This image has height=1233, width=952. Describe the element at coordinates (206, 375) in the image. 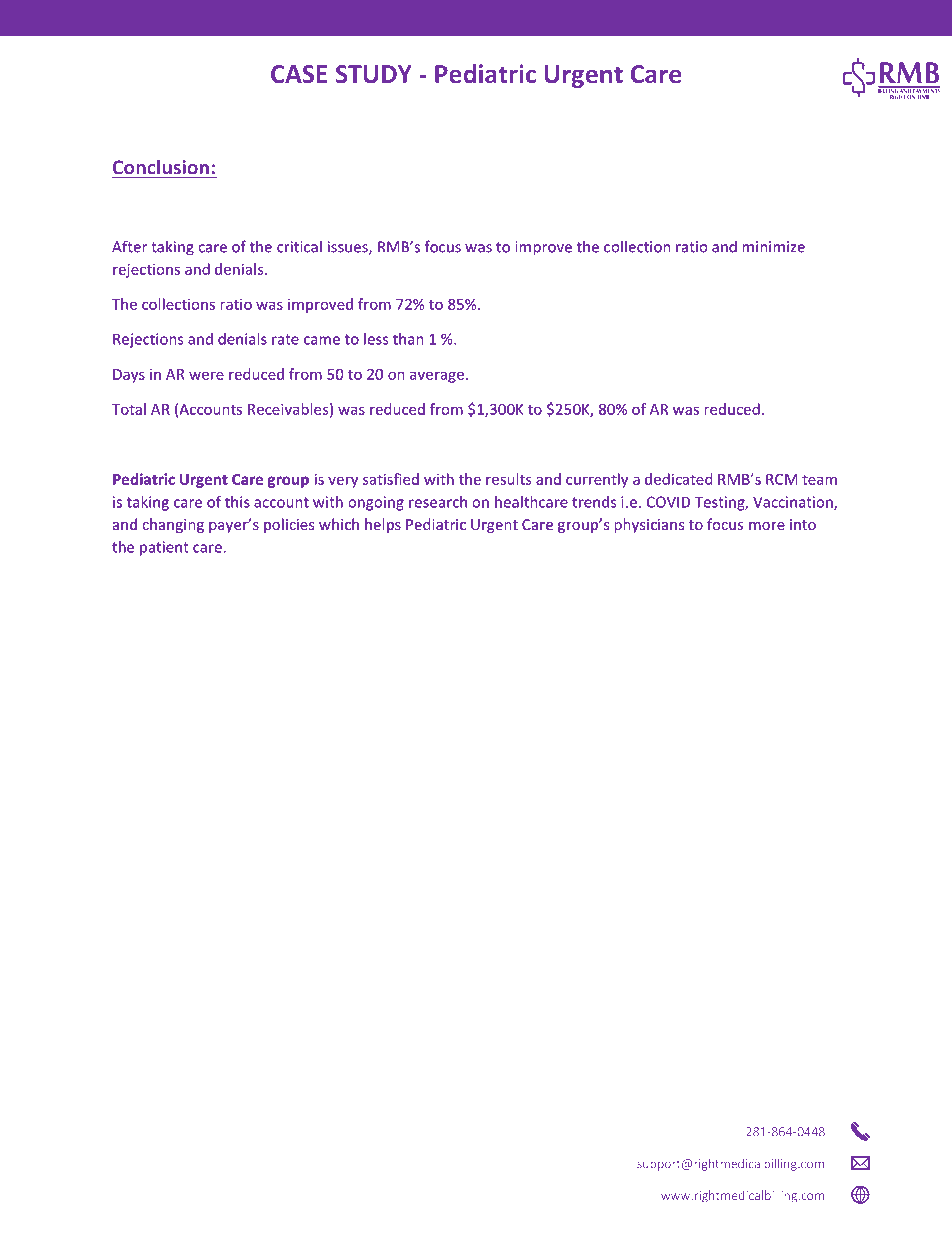

I see `were` at that location.
